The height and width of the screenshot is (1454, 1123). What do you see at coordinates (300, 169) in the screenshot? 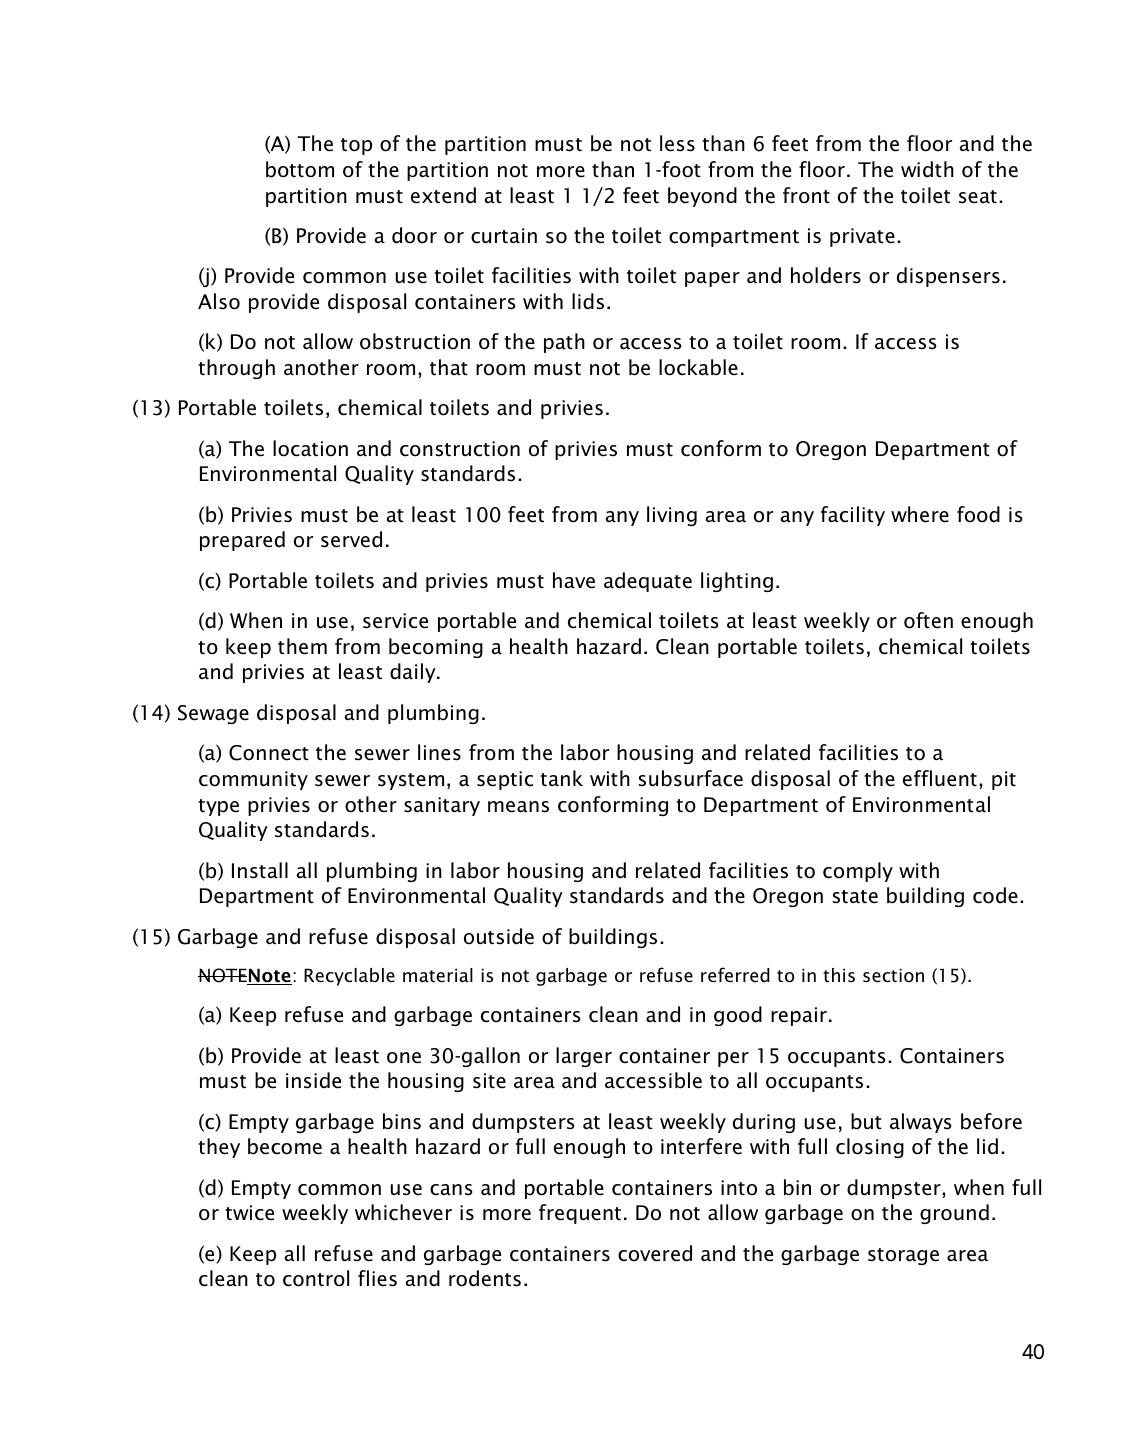
I see `bottom` at bounding box center [300, 169].
